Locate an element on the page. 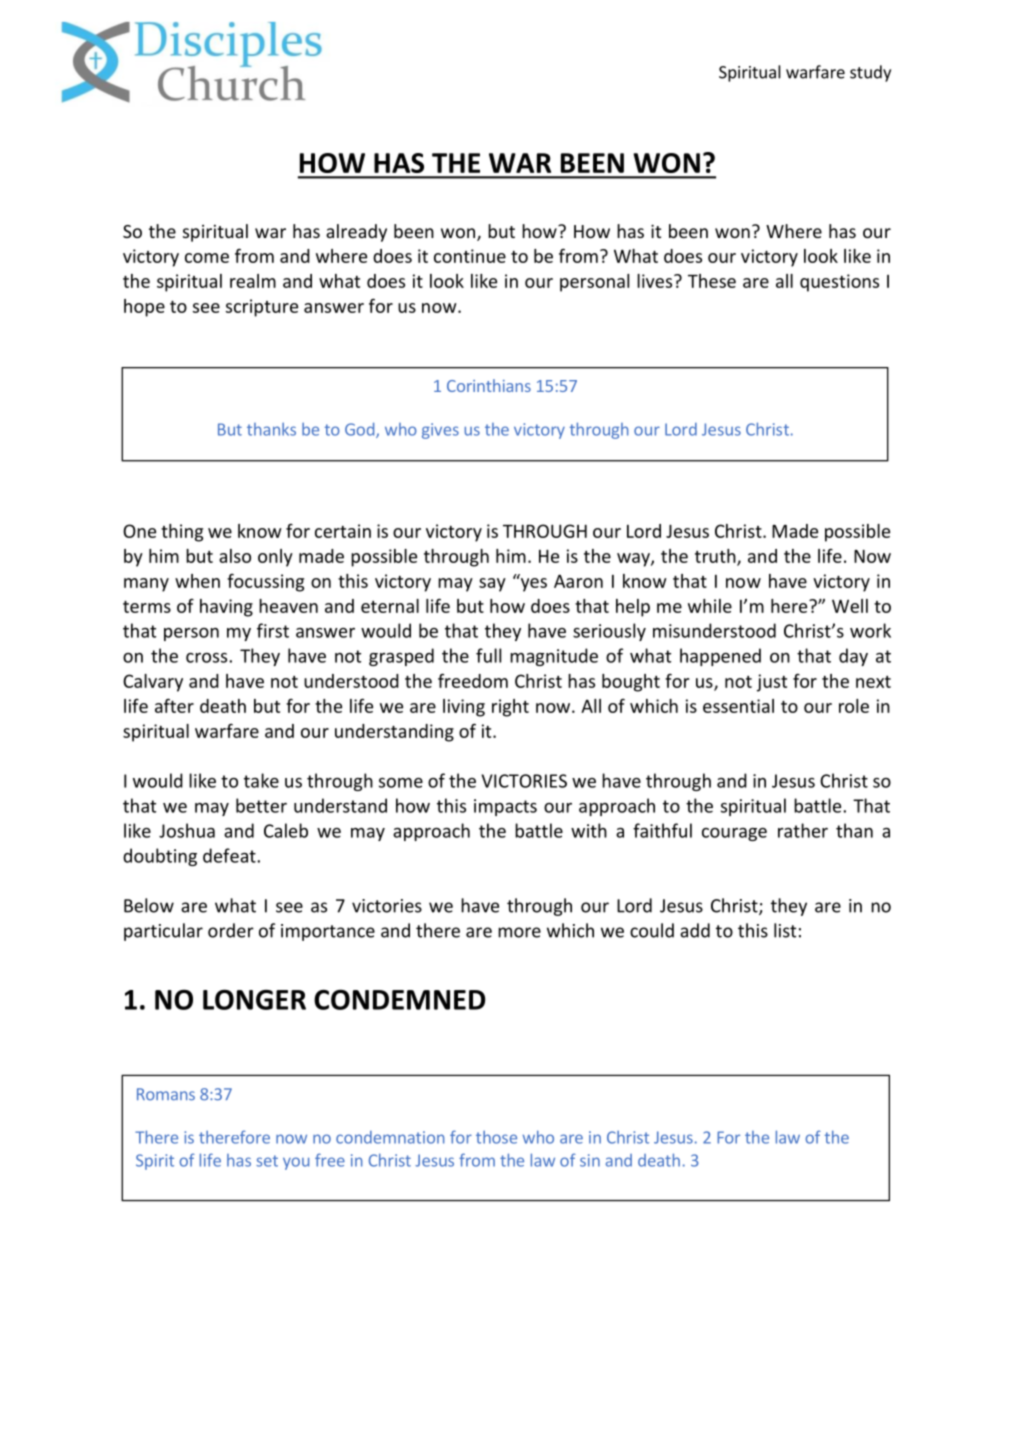  say is located at coordinates (492, 585).
